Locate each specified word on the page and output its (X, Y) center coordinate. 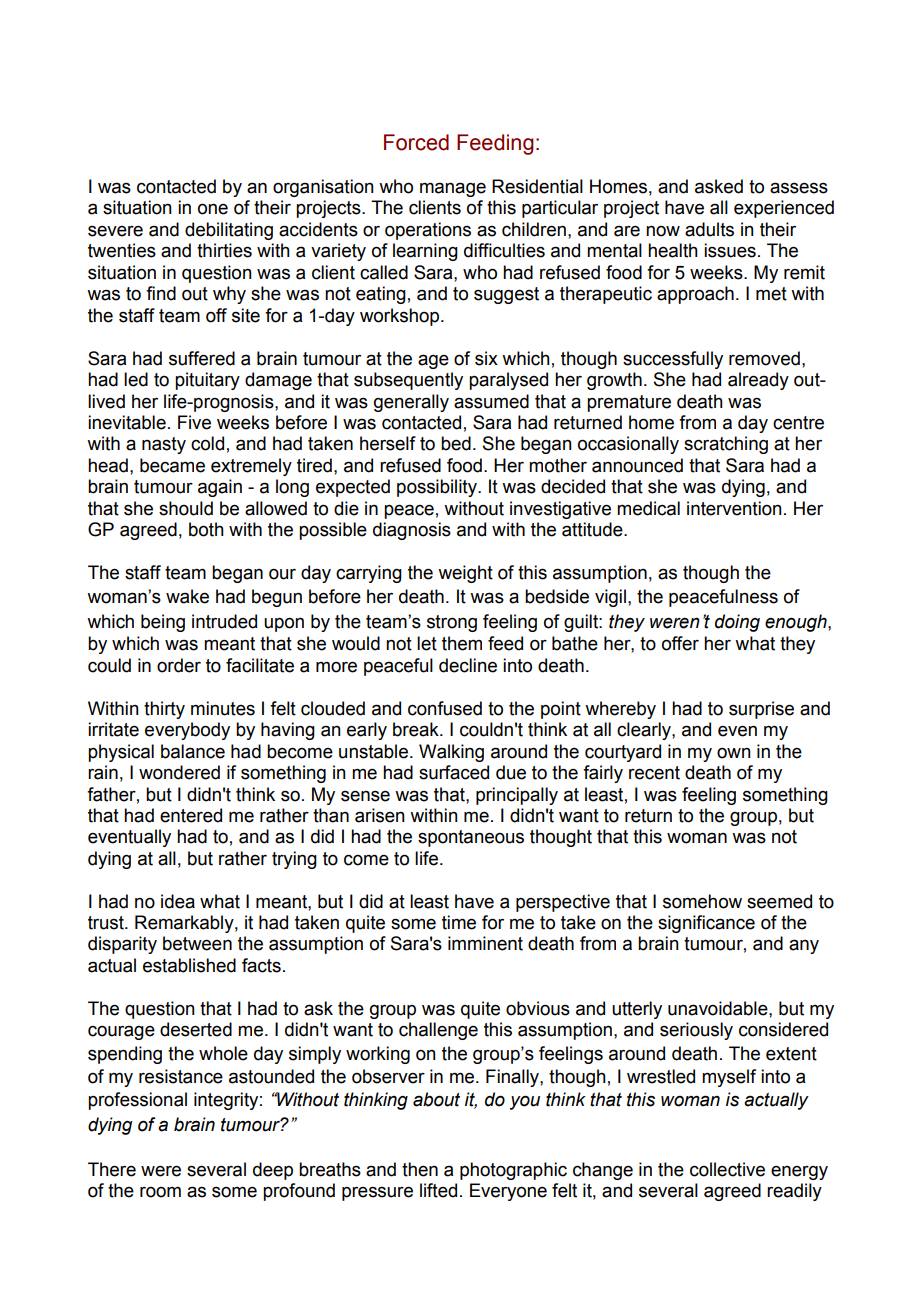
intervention (734, 508)
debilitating (229, 231)
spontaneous (471, 838)
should (186, 508)
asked (719, 186)
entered (191, 815)
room (160, 1192)
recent (654, 773)
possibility (438, 488)
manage (453, 189)
